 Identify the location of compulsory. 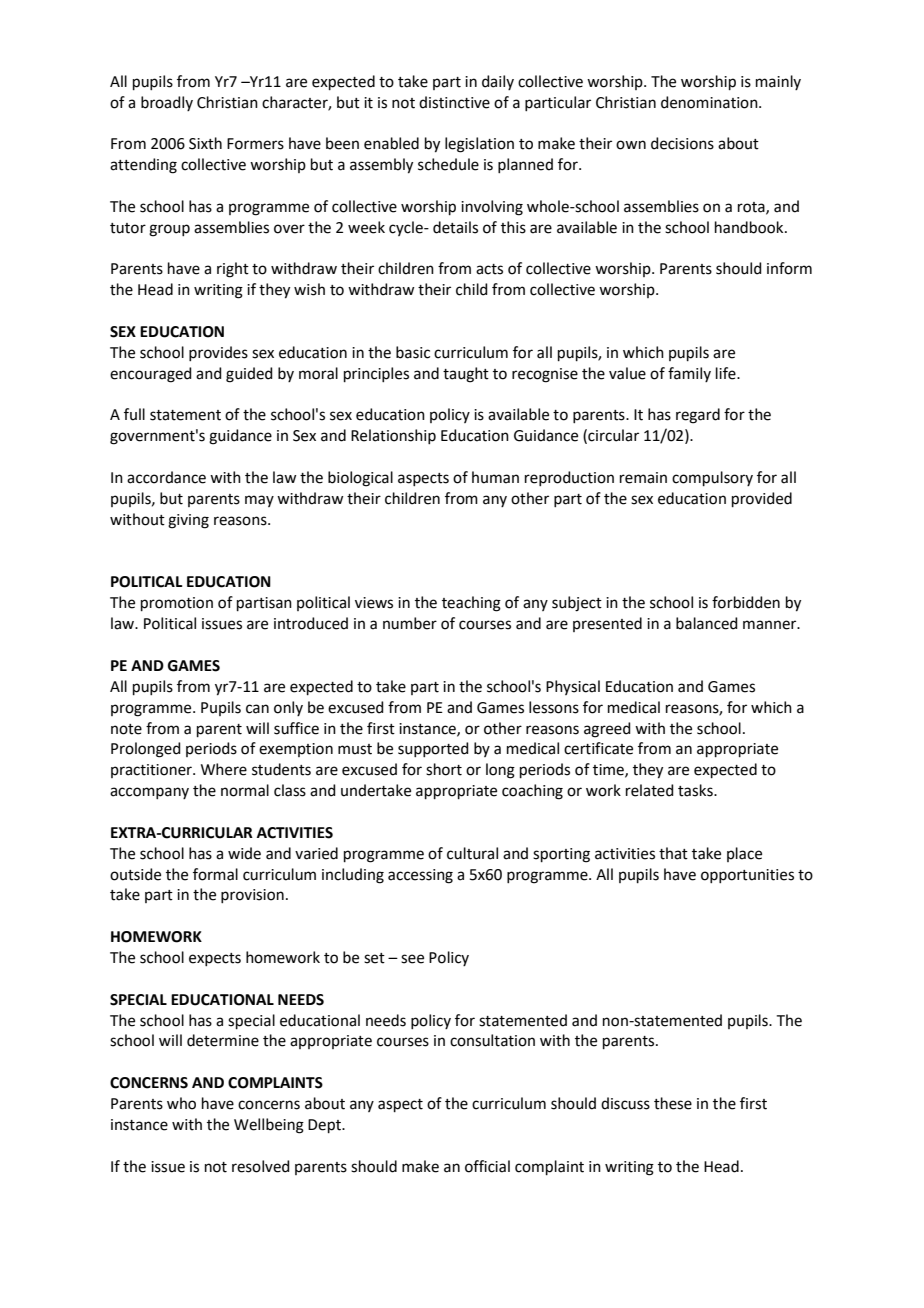
(712, 478).
